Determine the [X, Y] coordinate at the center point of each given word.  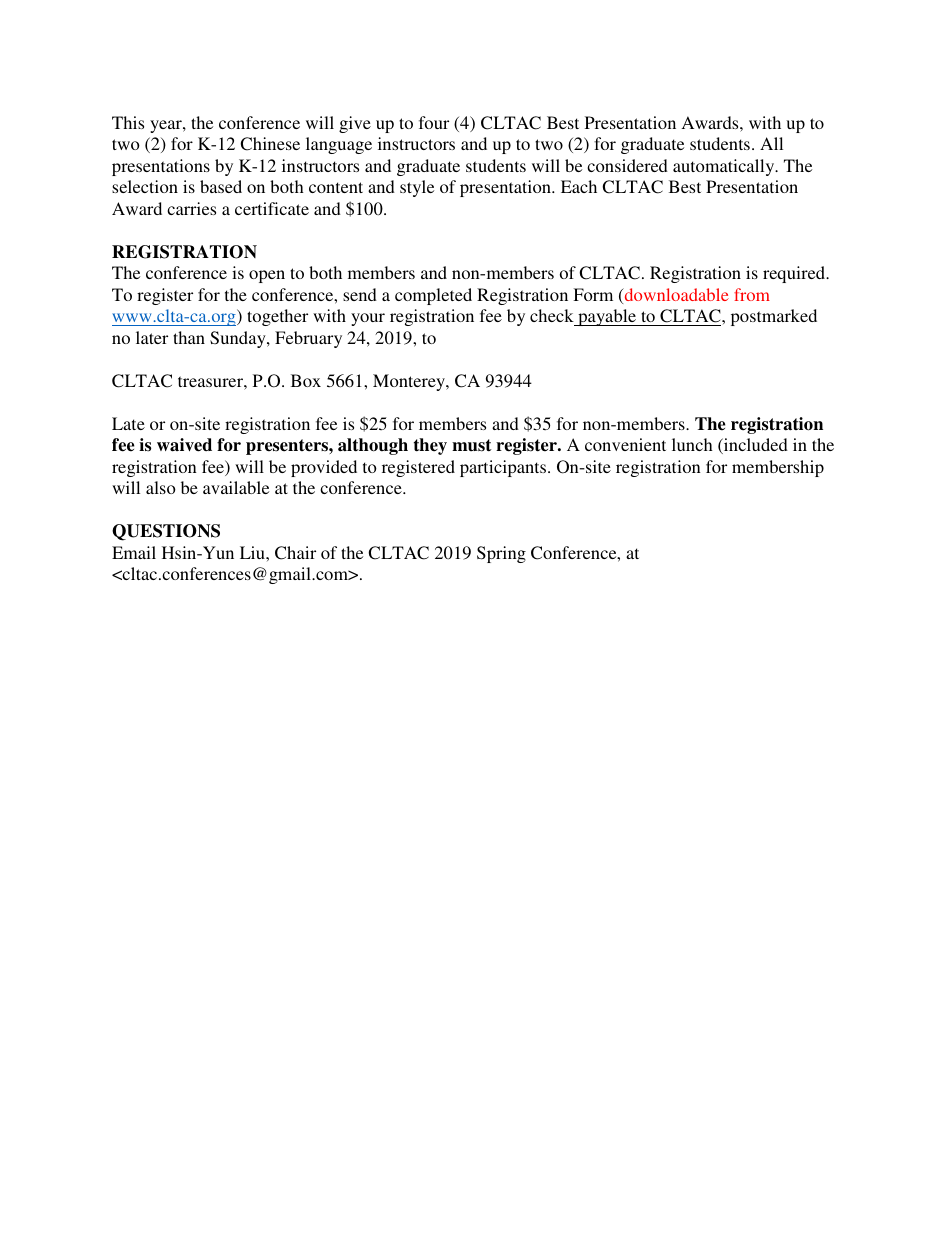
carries [191, 208]
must [472, 445]
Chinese [270, 144]
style [417, 188]
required [795, 274]
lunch [692, 444]
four [434, 122]
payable [607, 317]
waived [184, 445]
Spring [501, 554]
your [368, 319]
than [189, 337]
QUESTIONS [166, 532]
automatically [725, 167]
